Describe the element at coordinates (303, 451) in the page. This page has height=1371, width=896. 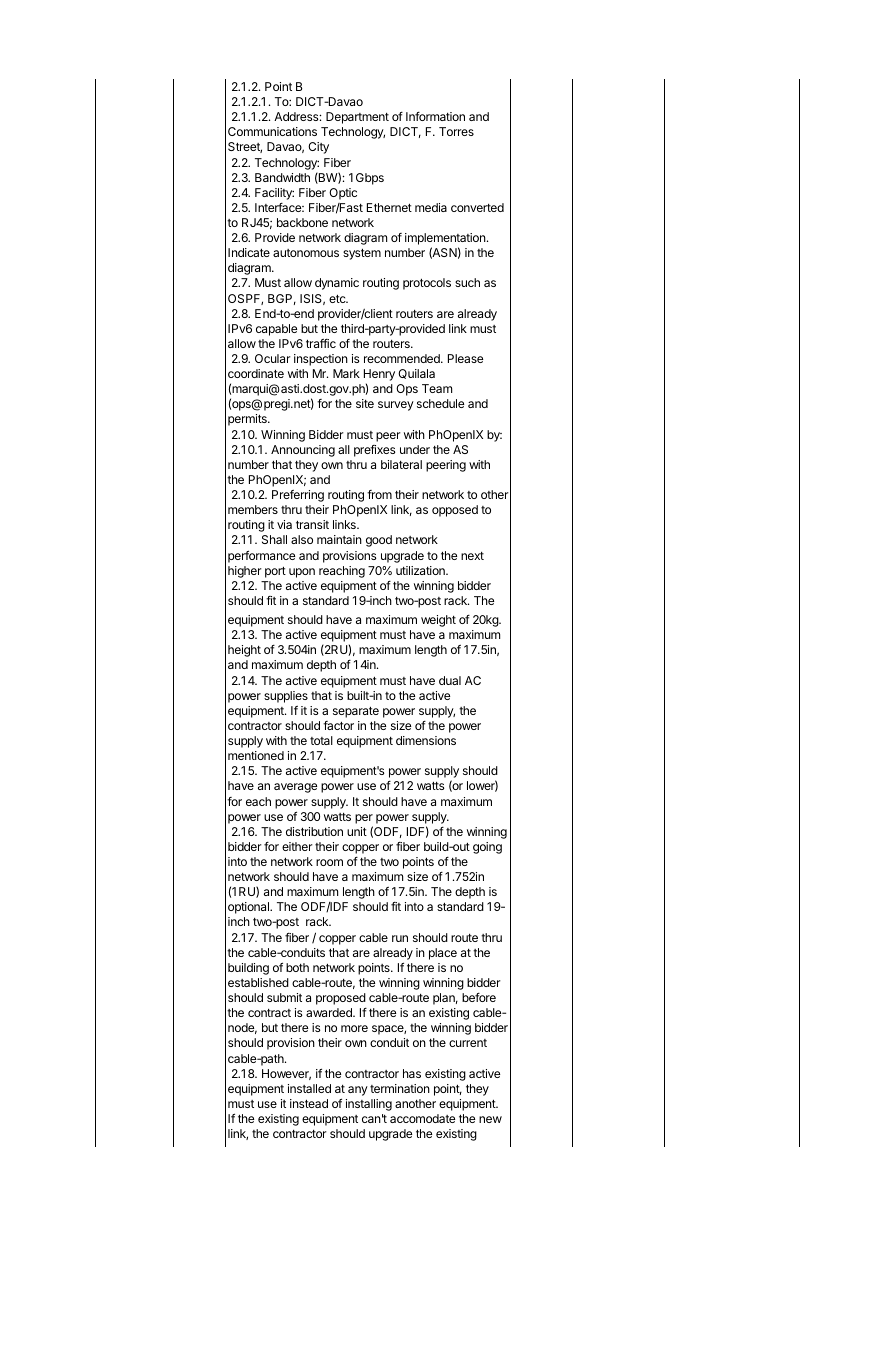
I see `Announcing` at that location.
